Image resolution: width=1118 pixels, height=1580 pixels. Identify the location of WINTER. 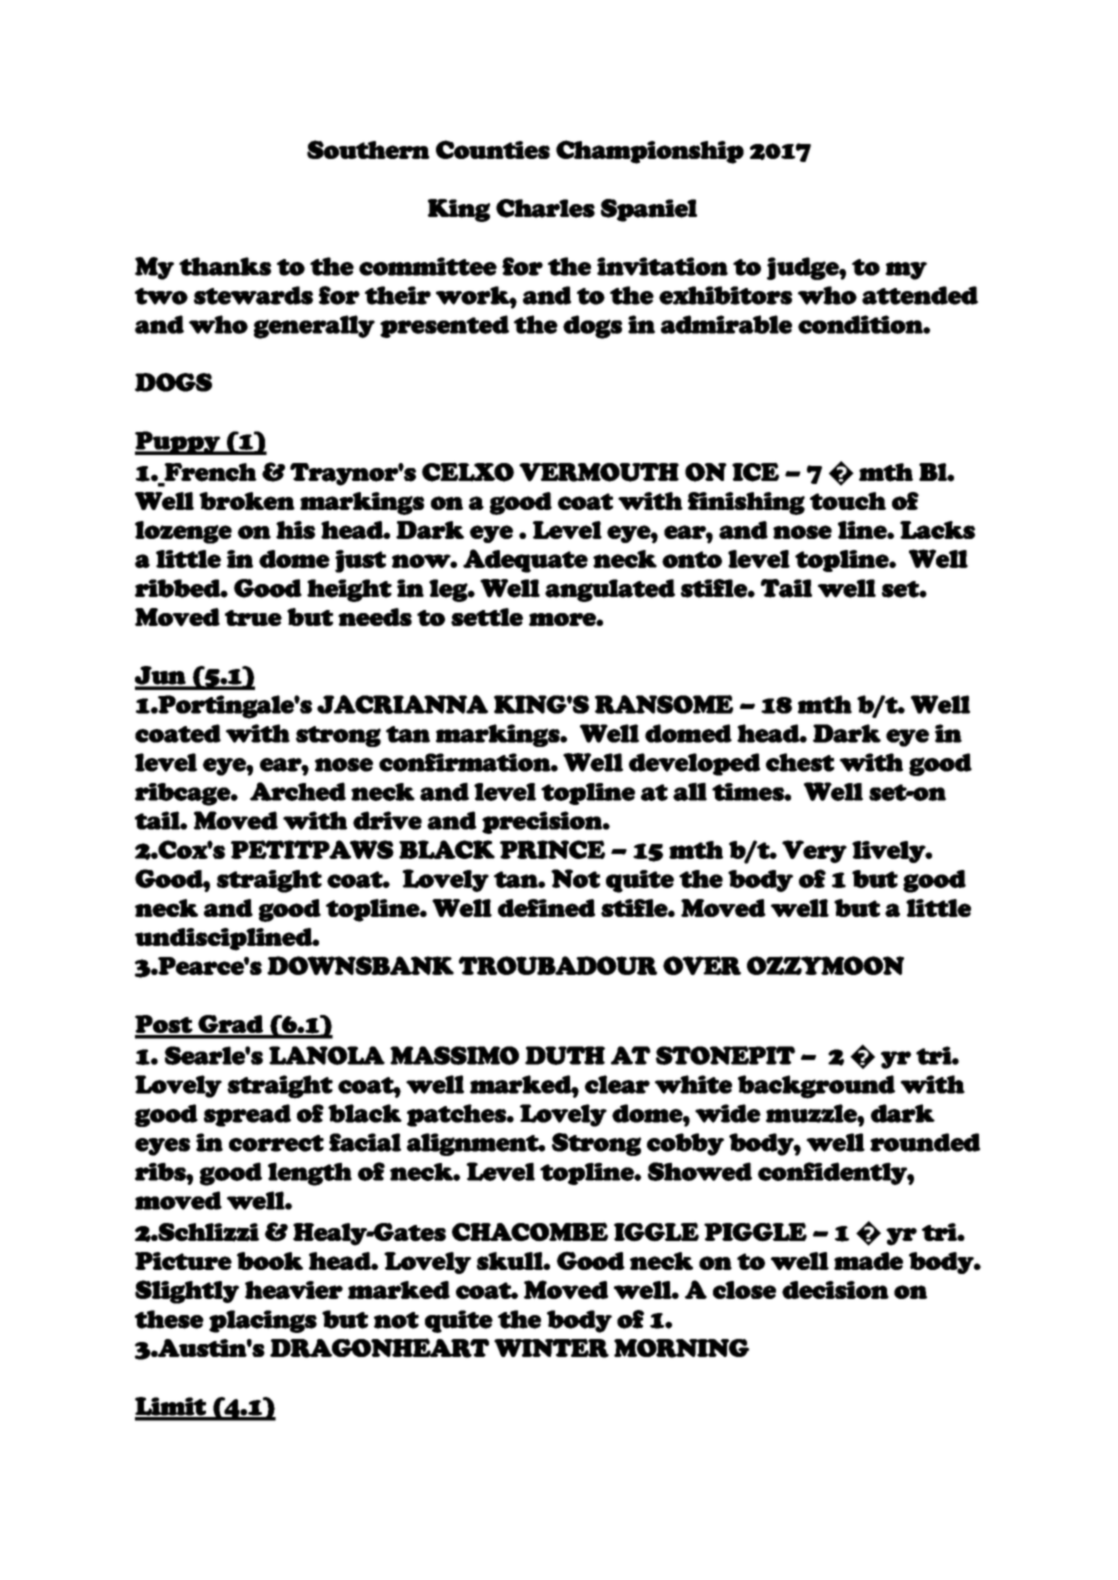
(551, 1348).
